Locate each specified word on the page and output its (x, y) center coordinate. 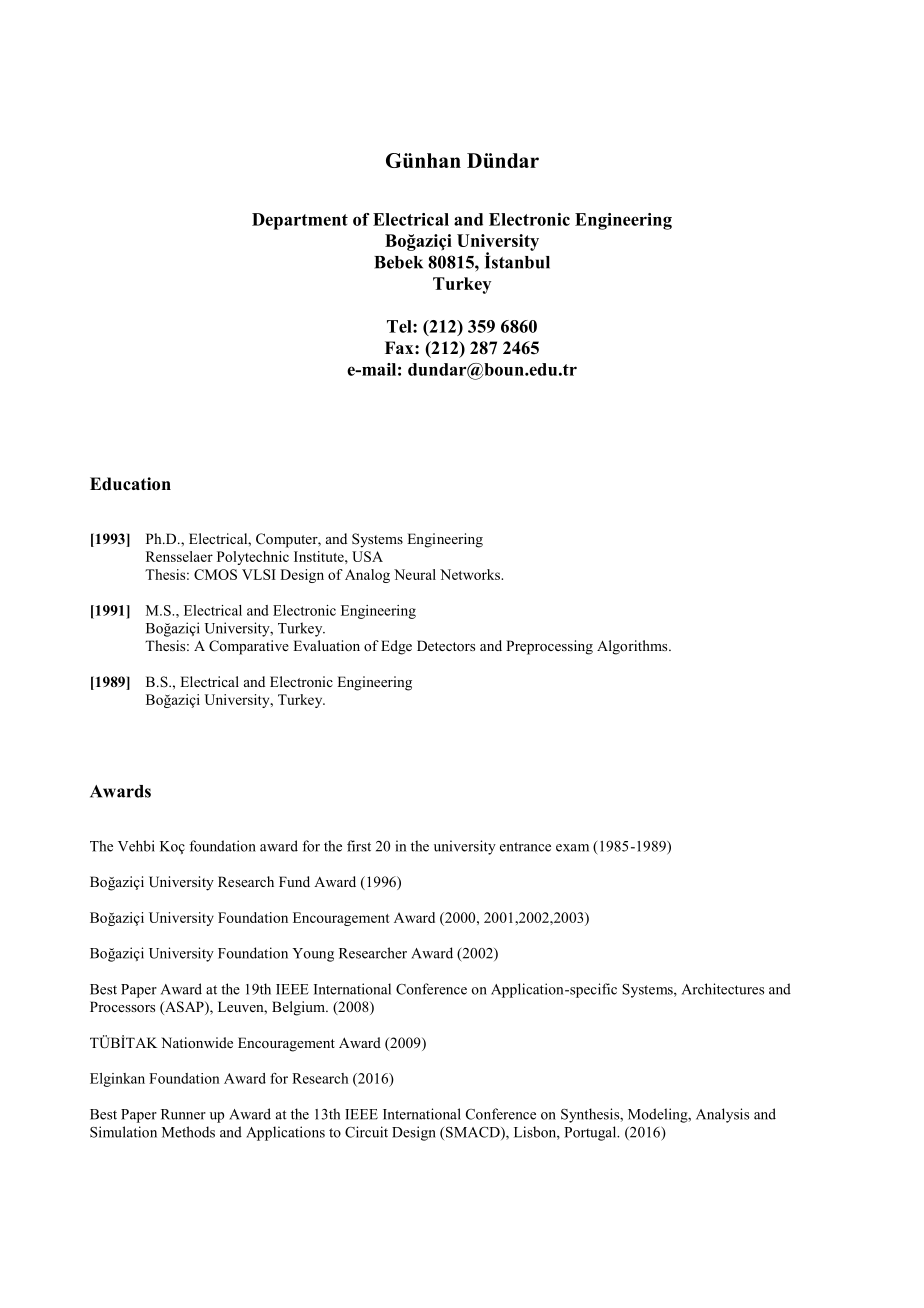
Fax (400, 347)
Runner (183, 1114)
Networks (471, 574)
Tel (400, 326)
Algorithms (633, 647)
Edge (396, 647)
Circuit (366, 1132)
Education (130, 484)
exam (572, 848)
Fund (294, 881)
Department (300, 221)
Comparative (249, 647)
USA (367, 556)
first (359, 846)
